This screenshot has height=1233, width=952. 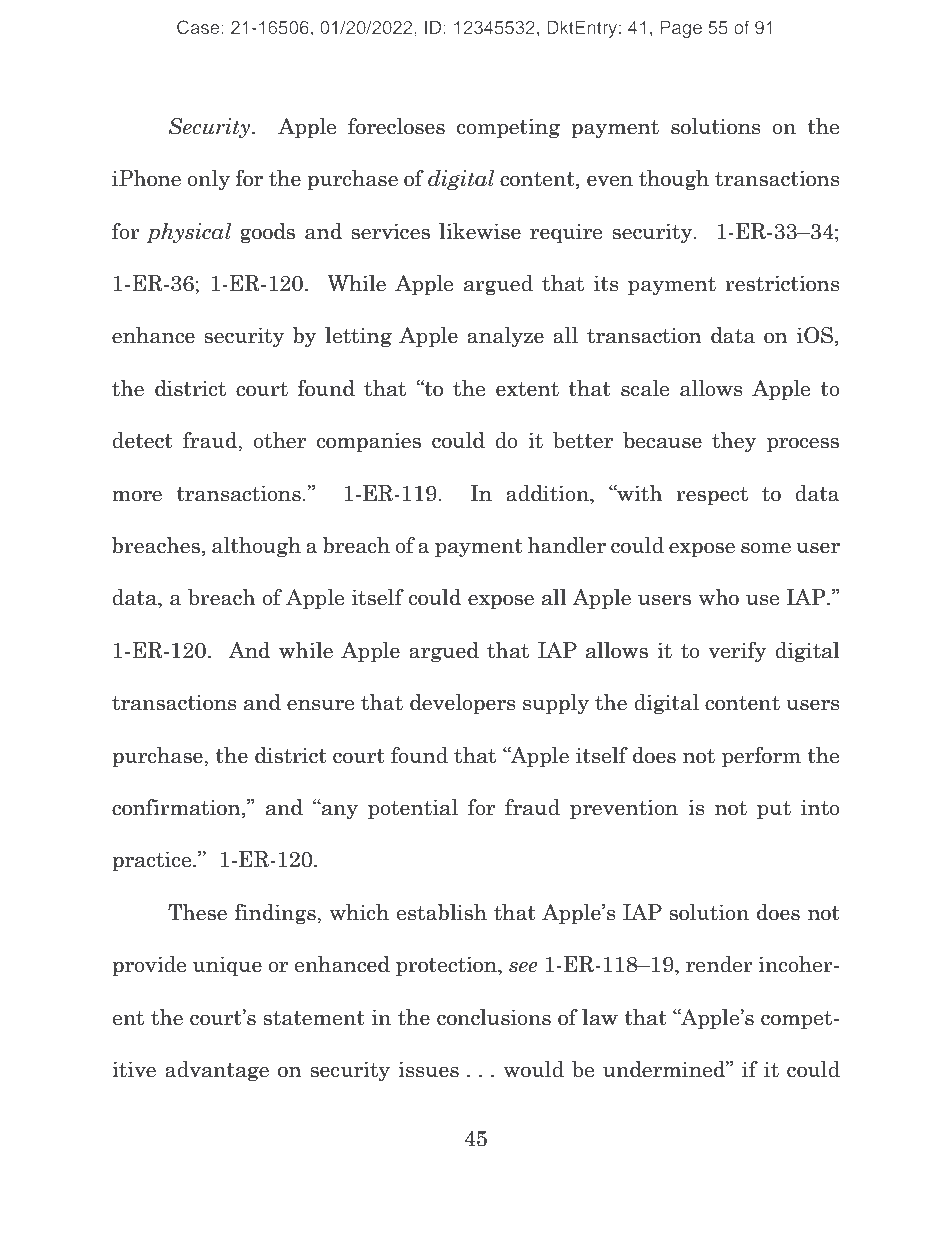 What do you see at coordinates (208, 180) in the screenshot?
I see `only` at bounding box center [208, 180].
